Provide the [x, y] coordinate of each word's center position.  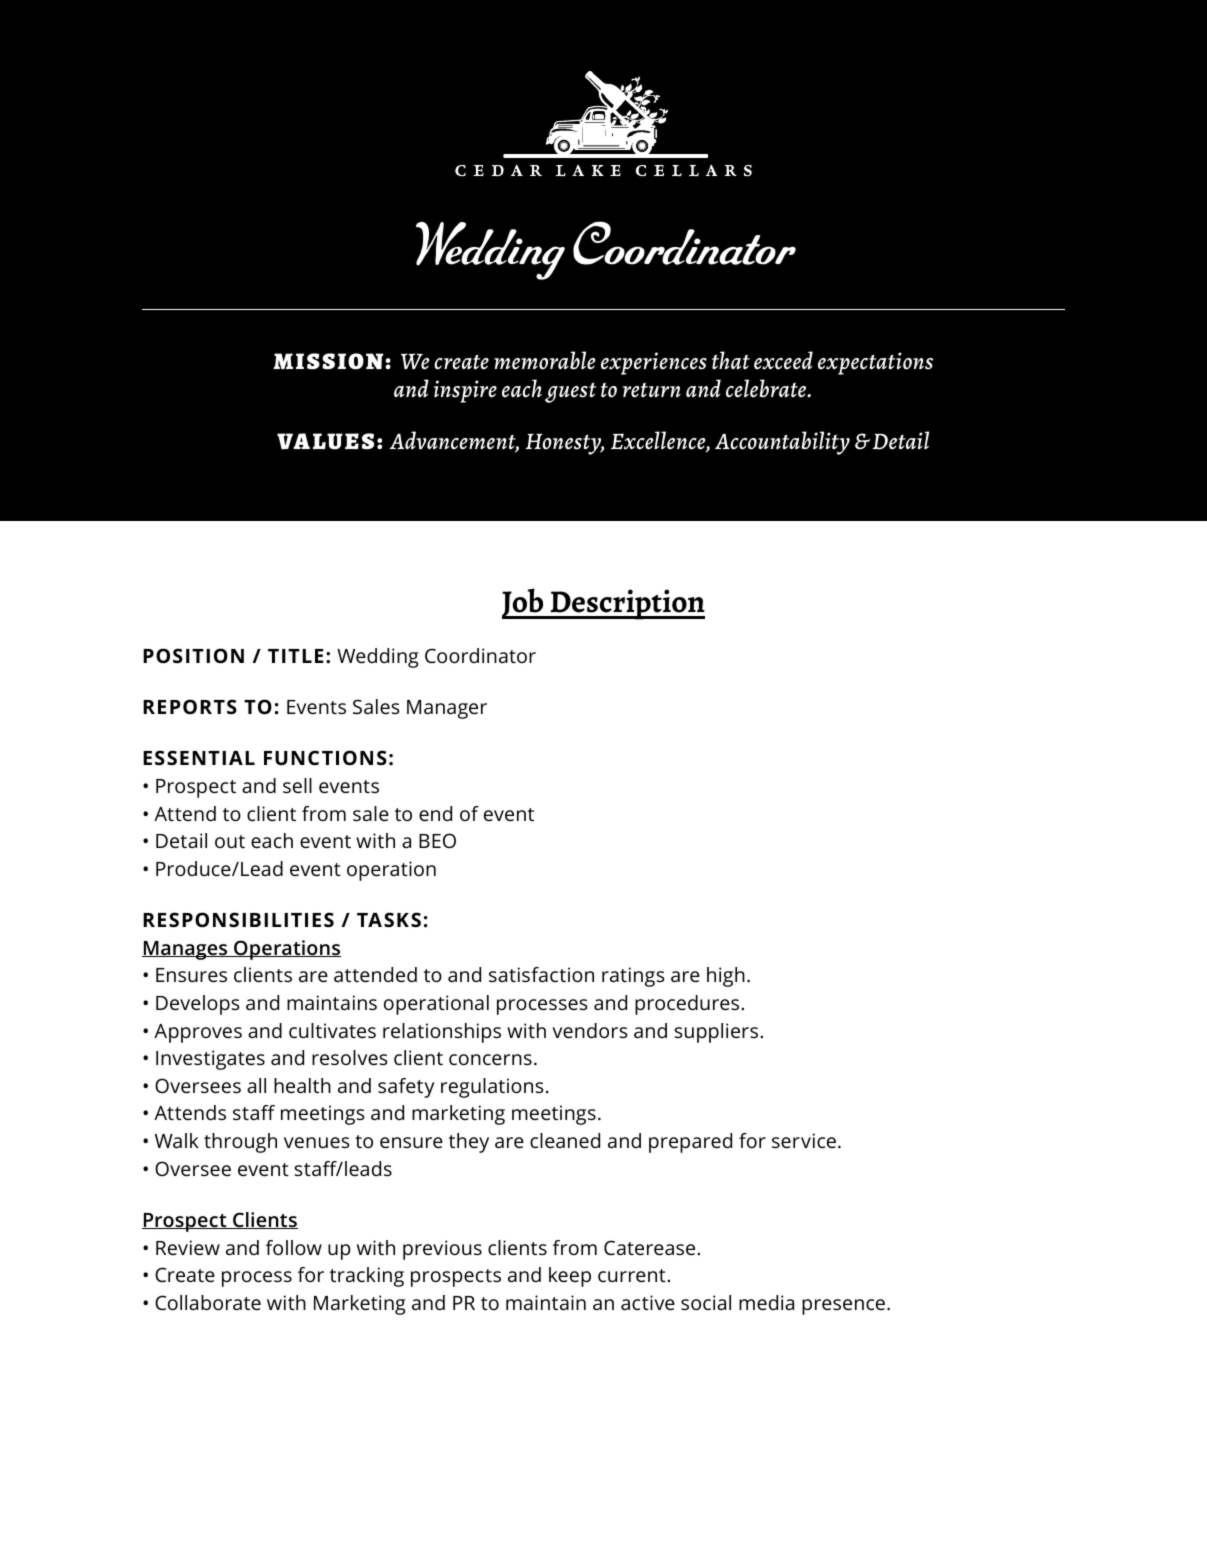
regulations [492, 1088]
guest [570, 393]
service [804, 1140]
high [726, 977]
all [256, 1085]
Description [626, 604]
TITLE [295, 656]
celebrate [767, 388]
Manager [447, 709]
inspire [465, 391]
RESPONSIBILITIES [238, 919]
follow [294, 1247]
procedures [687, 1005]
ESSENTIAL [199, 757]
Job [524, 603]
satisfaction [541, 974]
